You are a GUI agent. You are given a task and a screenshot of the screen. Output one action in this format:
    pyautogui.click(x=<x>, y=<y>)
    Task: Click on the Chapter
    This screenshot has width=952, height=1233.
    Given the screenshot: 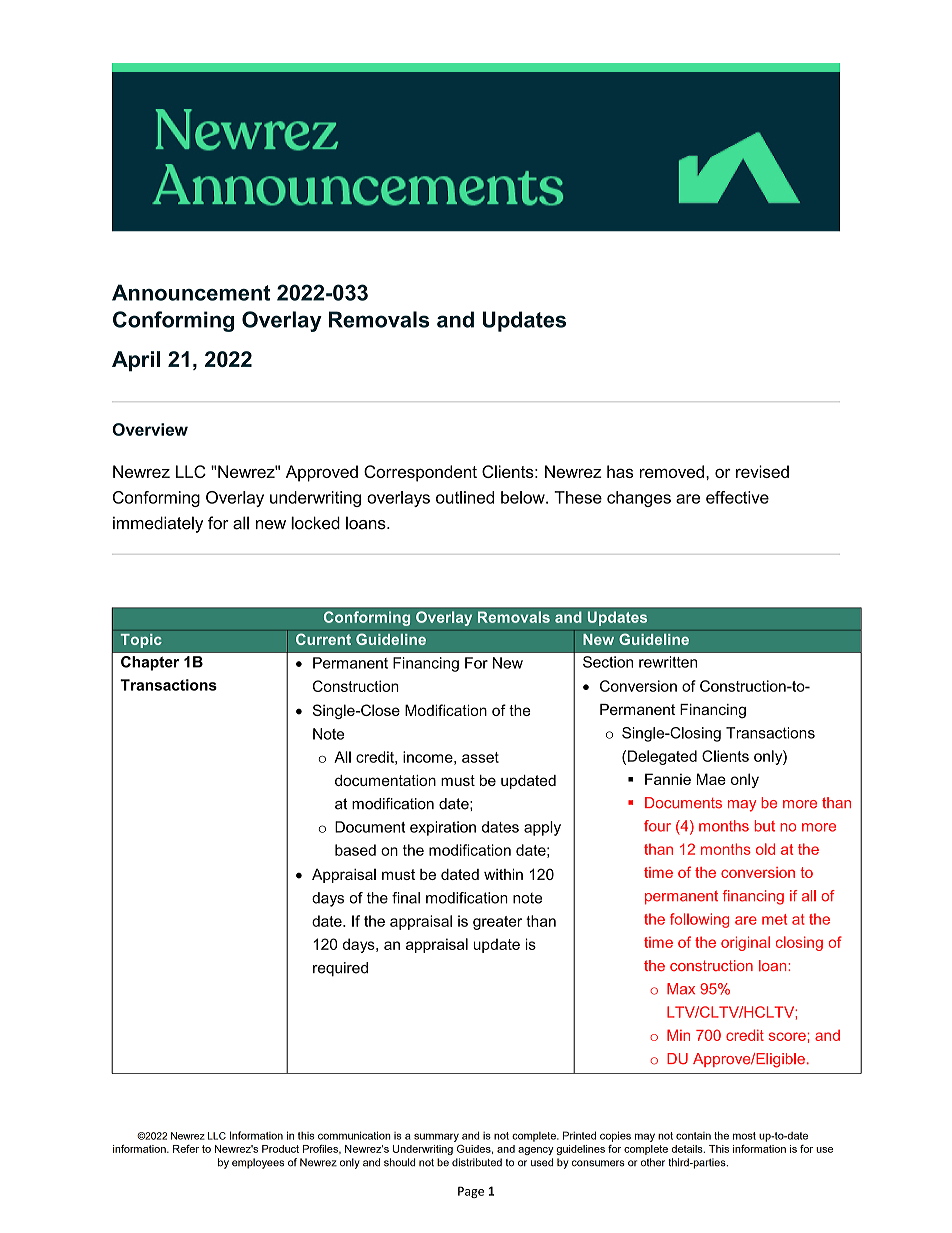 What is the action you would take?
    pyautogui.click(x=150, y=663)
